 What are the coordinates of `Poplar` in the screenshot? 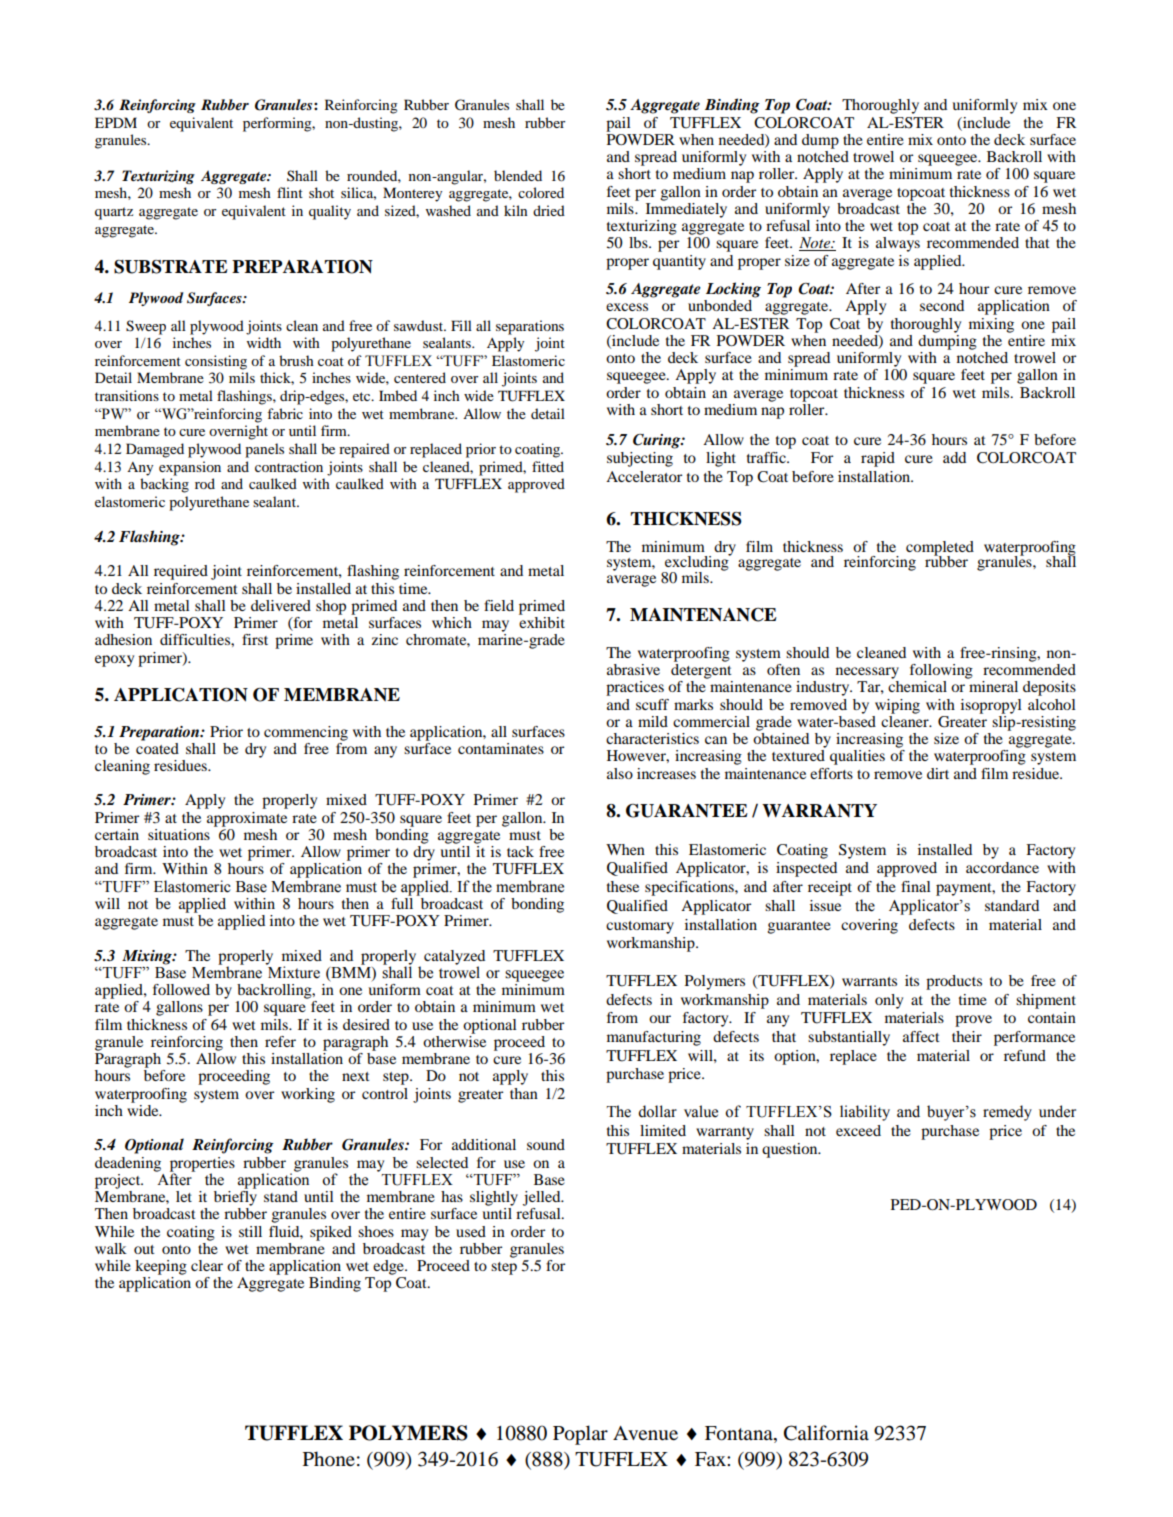 It's located at (580, 1435).
